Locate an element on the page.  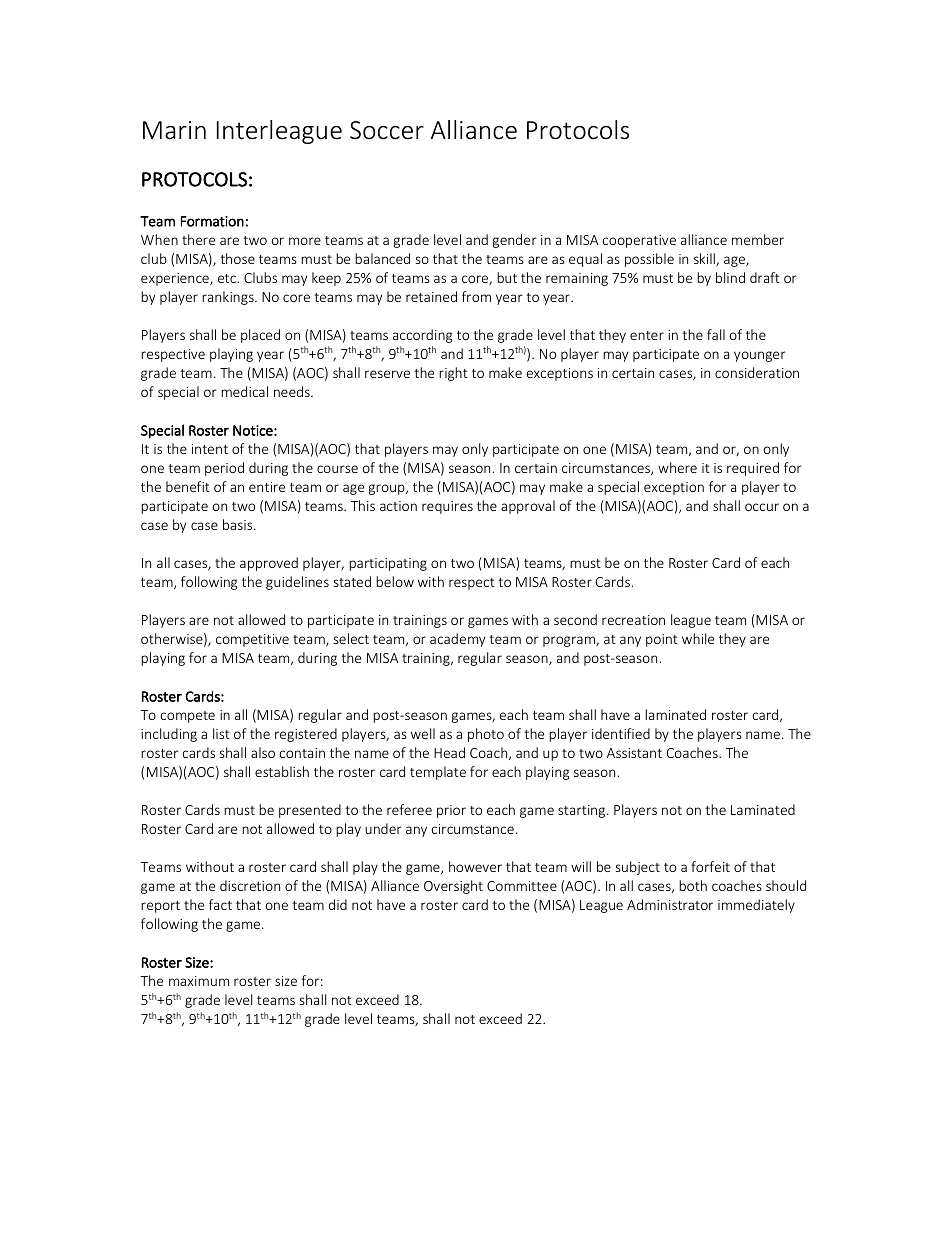
member is located at coordinates (758, 239).
